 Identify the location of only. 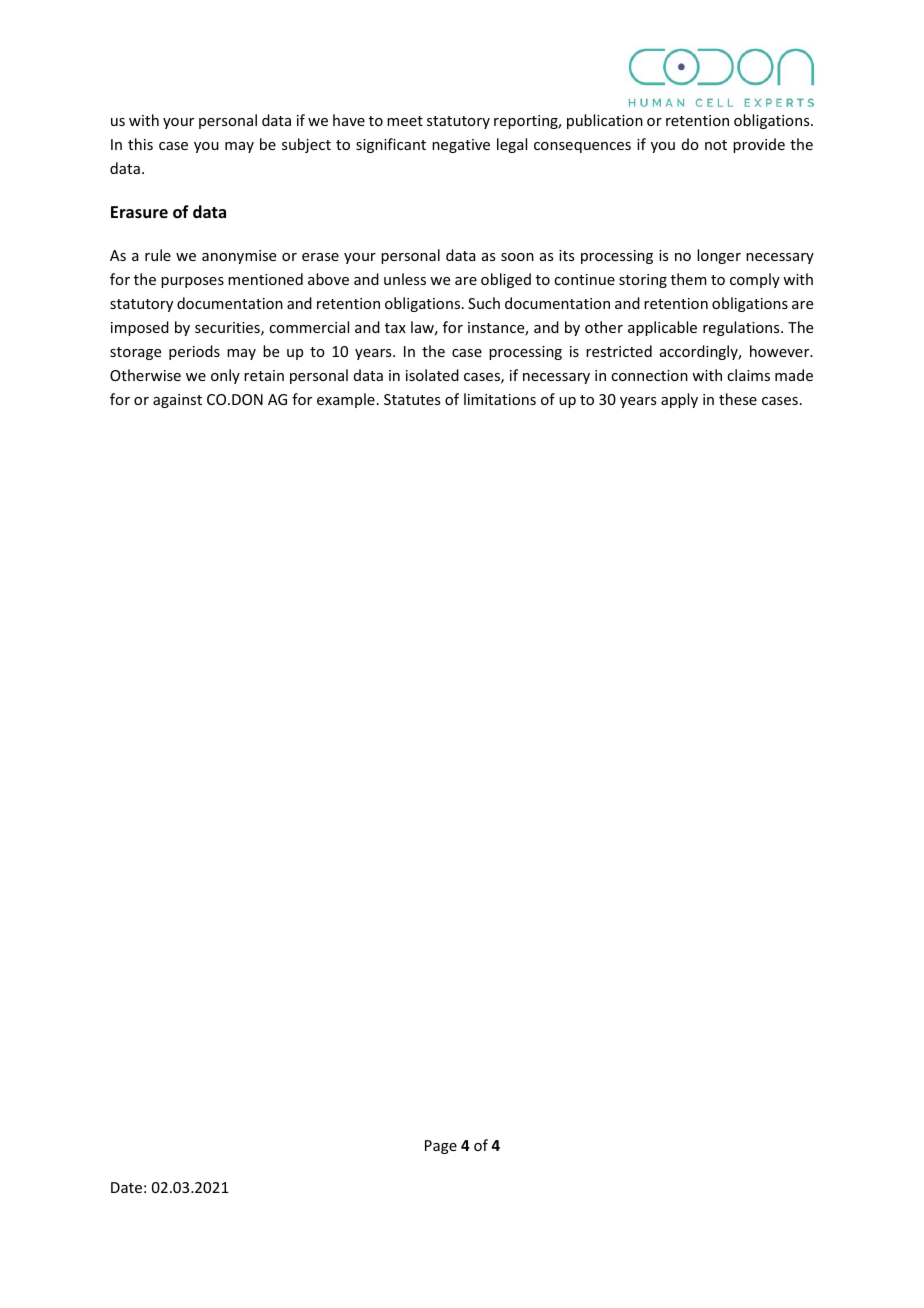
(225, 376).
